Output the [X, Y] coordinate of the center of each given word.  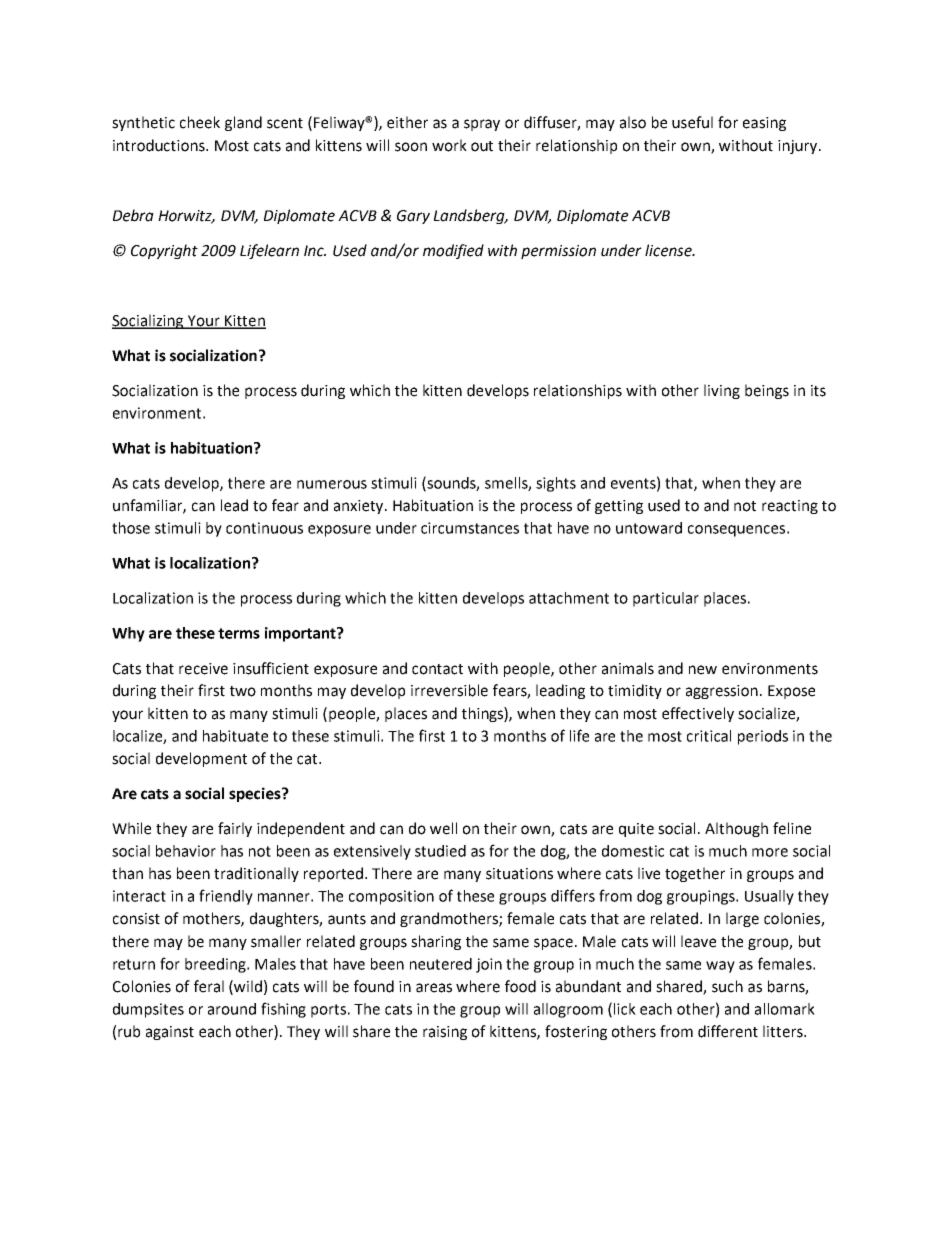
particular [666, 599]
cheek [200, 122]
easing [764, 124]
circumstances [470, 528]
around [232, 1009]
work [449, 145]
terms [239, 633]
